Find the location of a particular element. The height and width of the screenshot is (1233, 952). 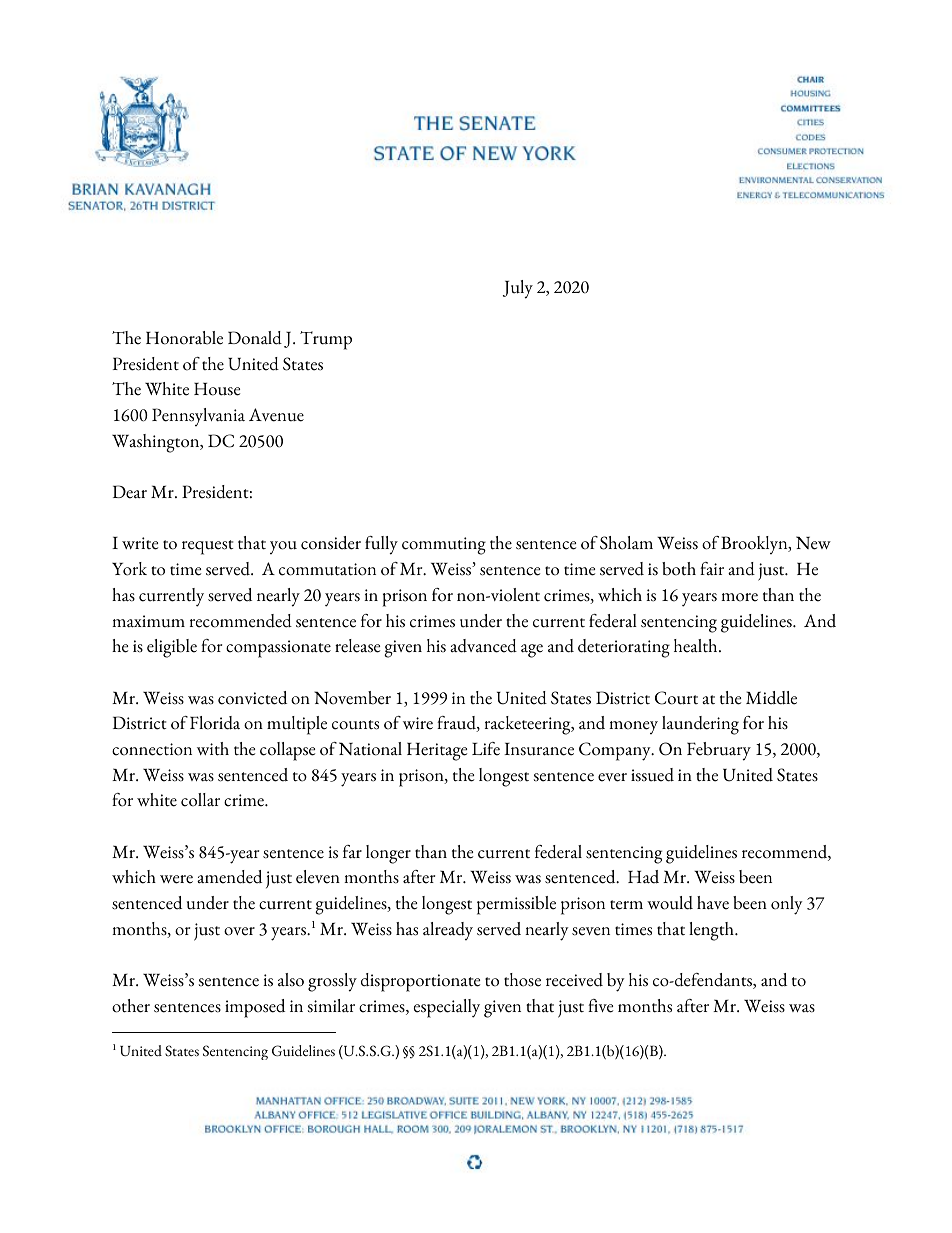

longer is located at coordinates (388, 854).
